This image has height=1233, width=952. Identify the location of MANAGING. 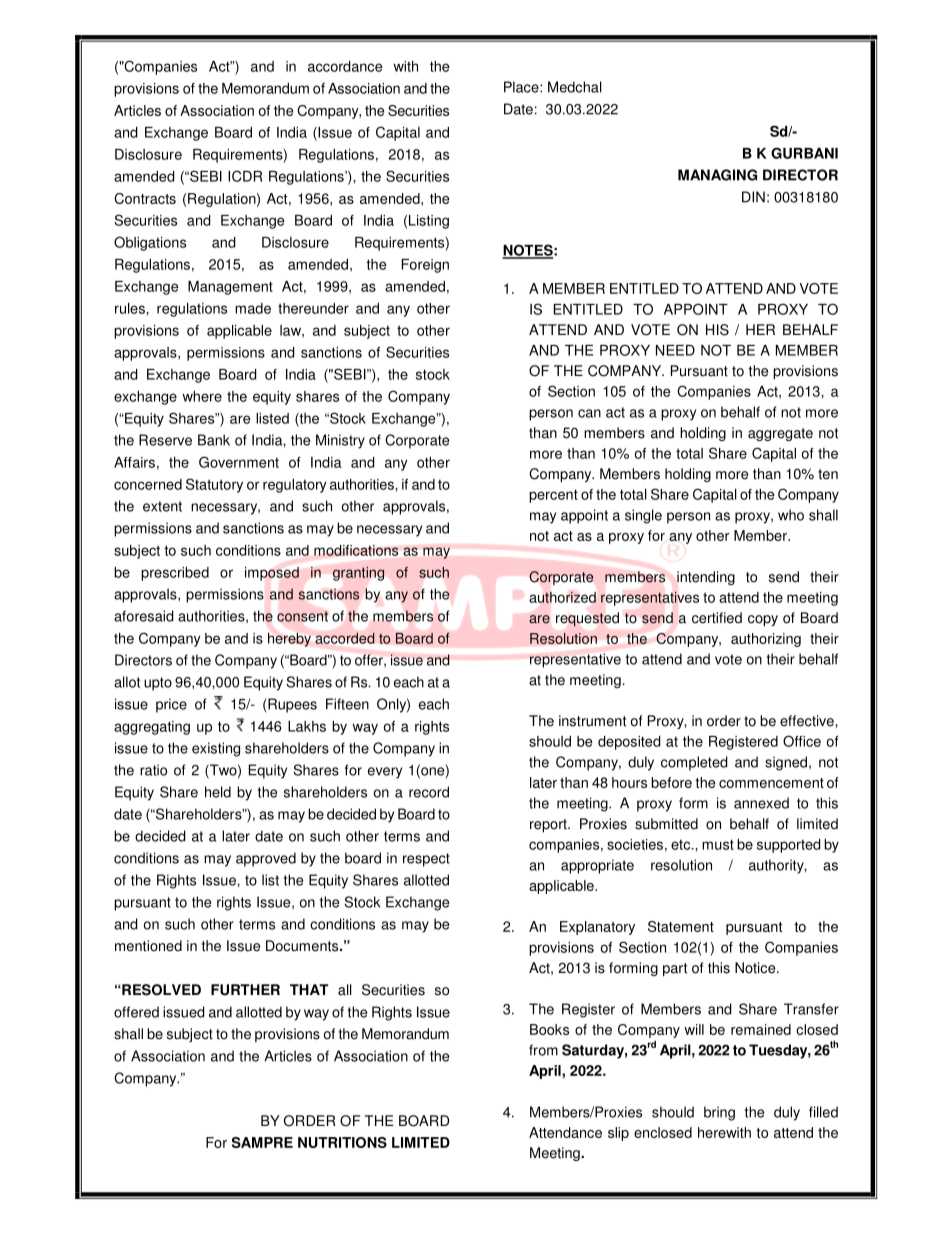
(717, 175).
